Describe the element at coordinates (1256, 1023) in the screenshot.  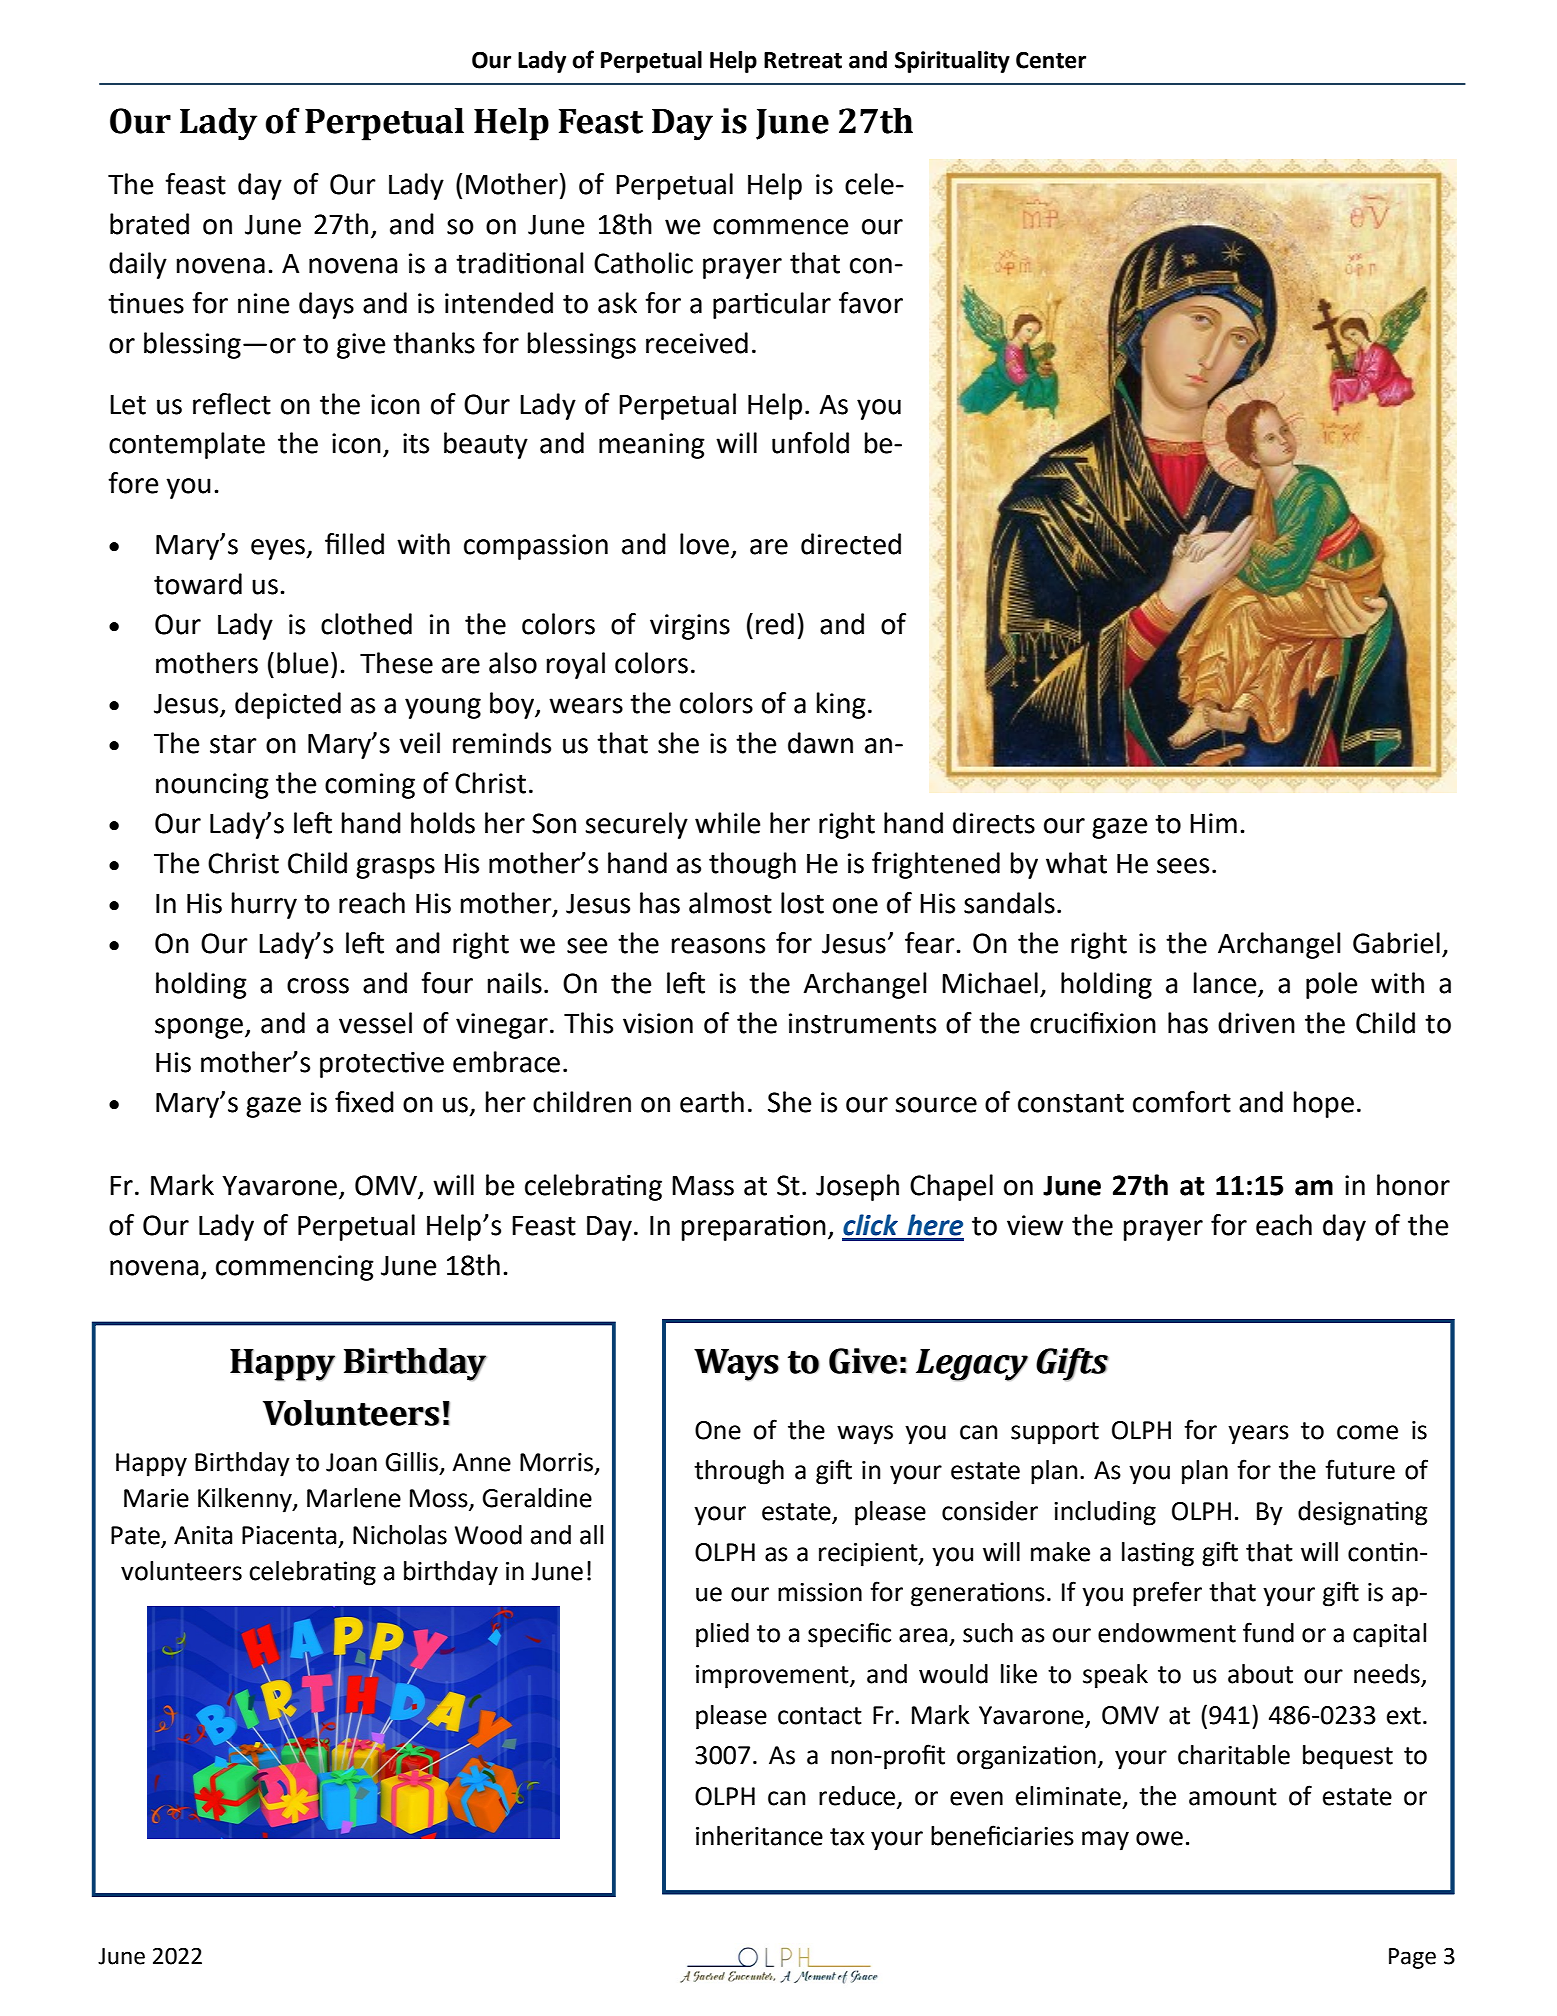
I see `driven` at that location.
